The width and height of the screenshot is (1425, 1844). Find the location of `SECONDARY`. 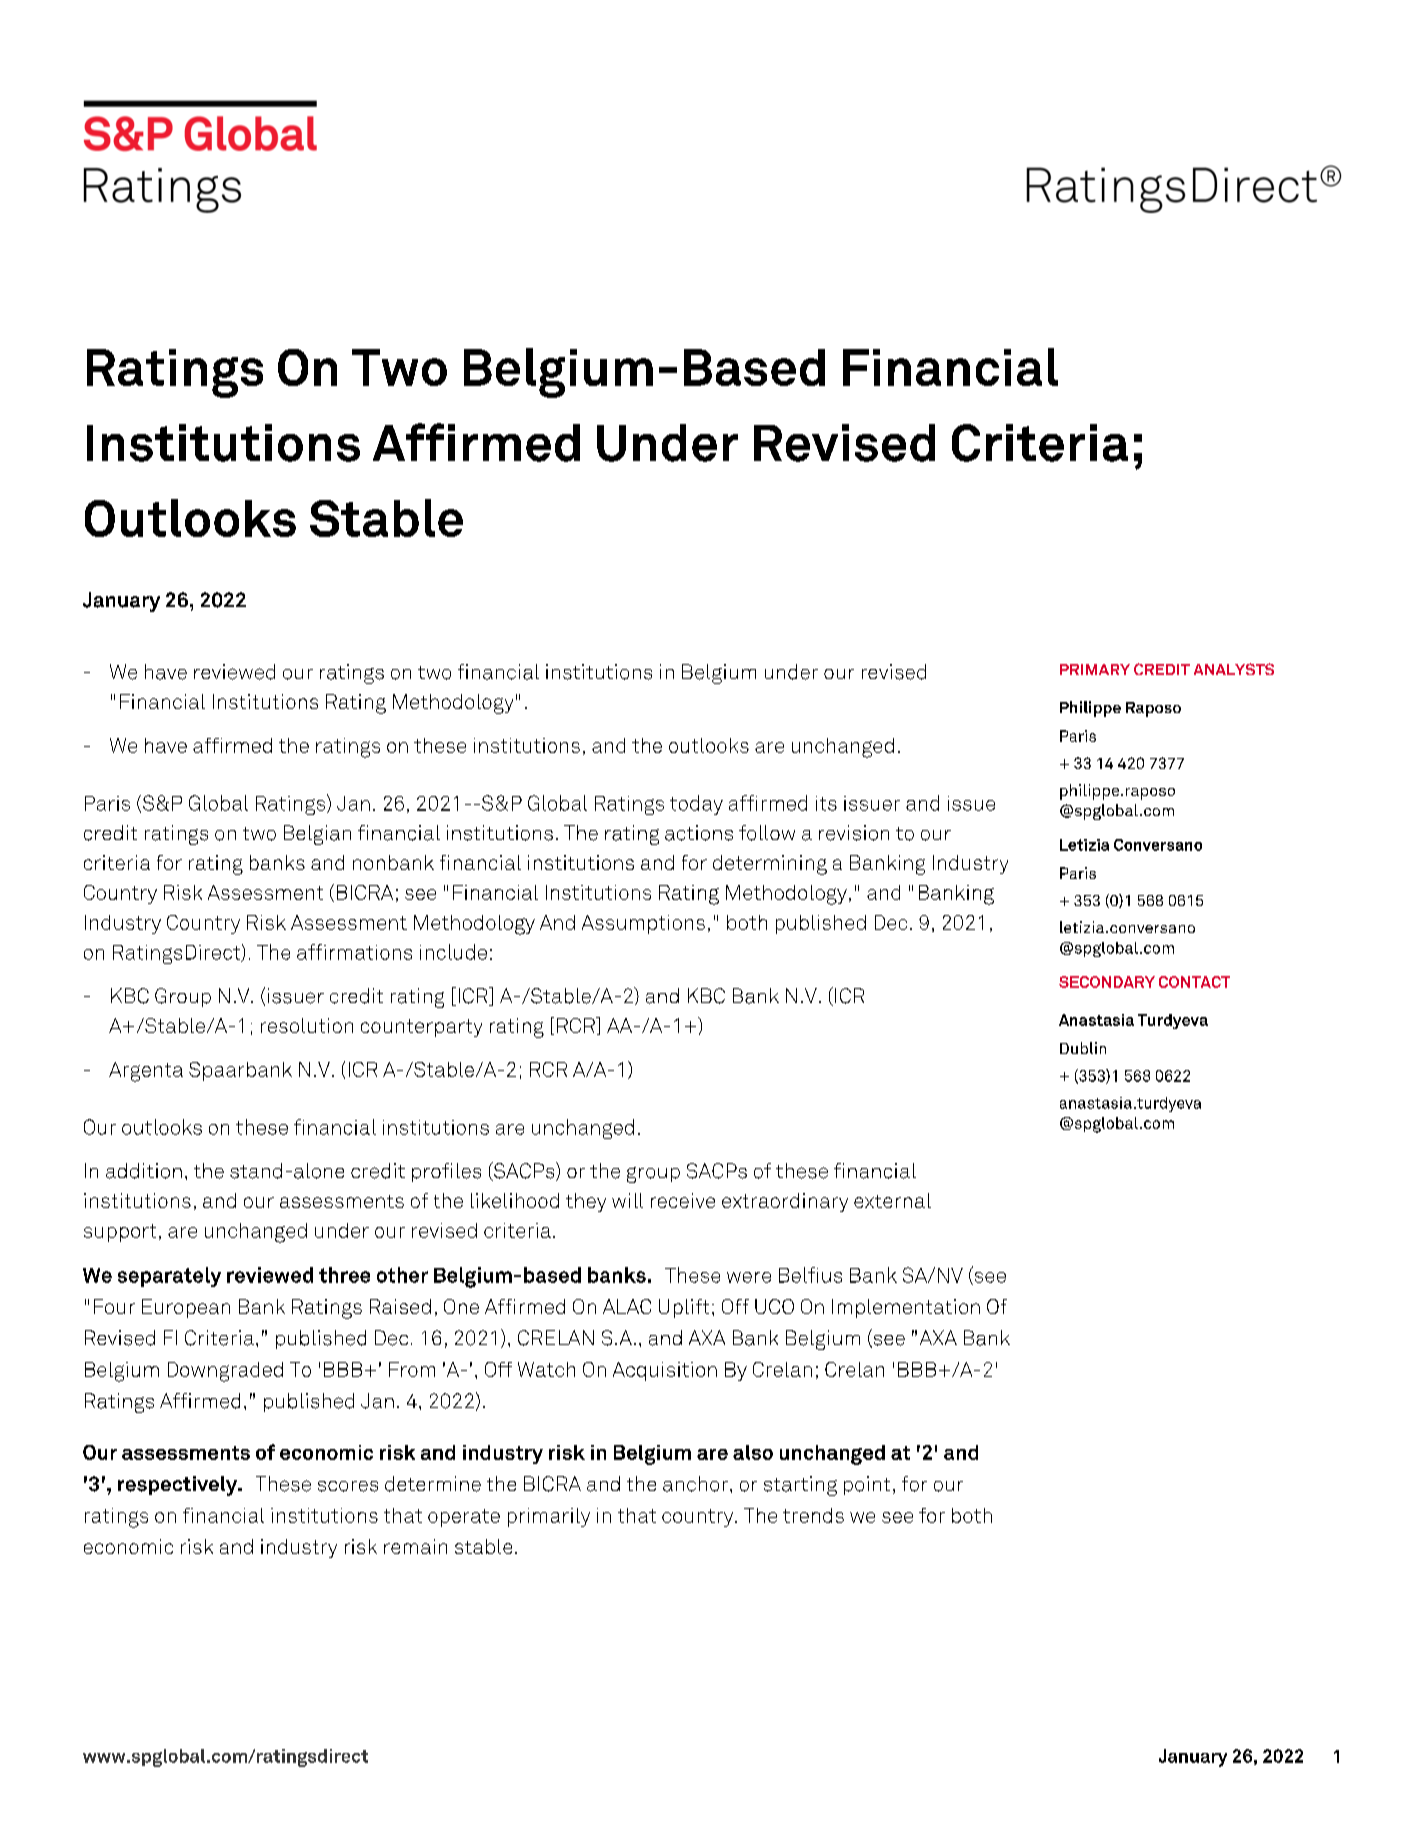

SECONDARY is located at coordinates (1107, 982).
